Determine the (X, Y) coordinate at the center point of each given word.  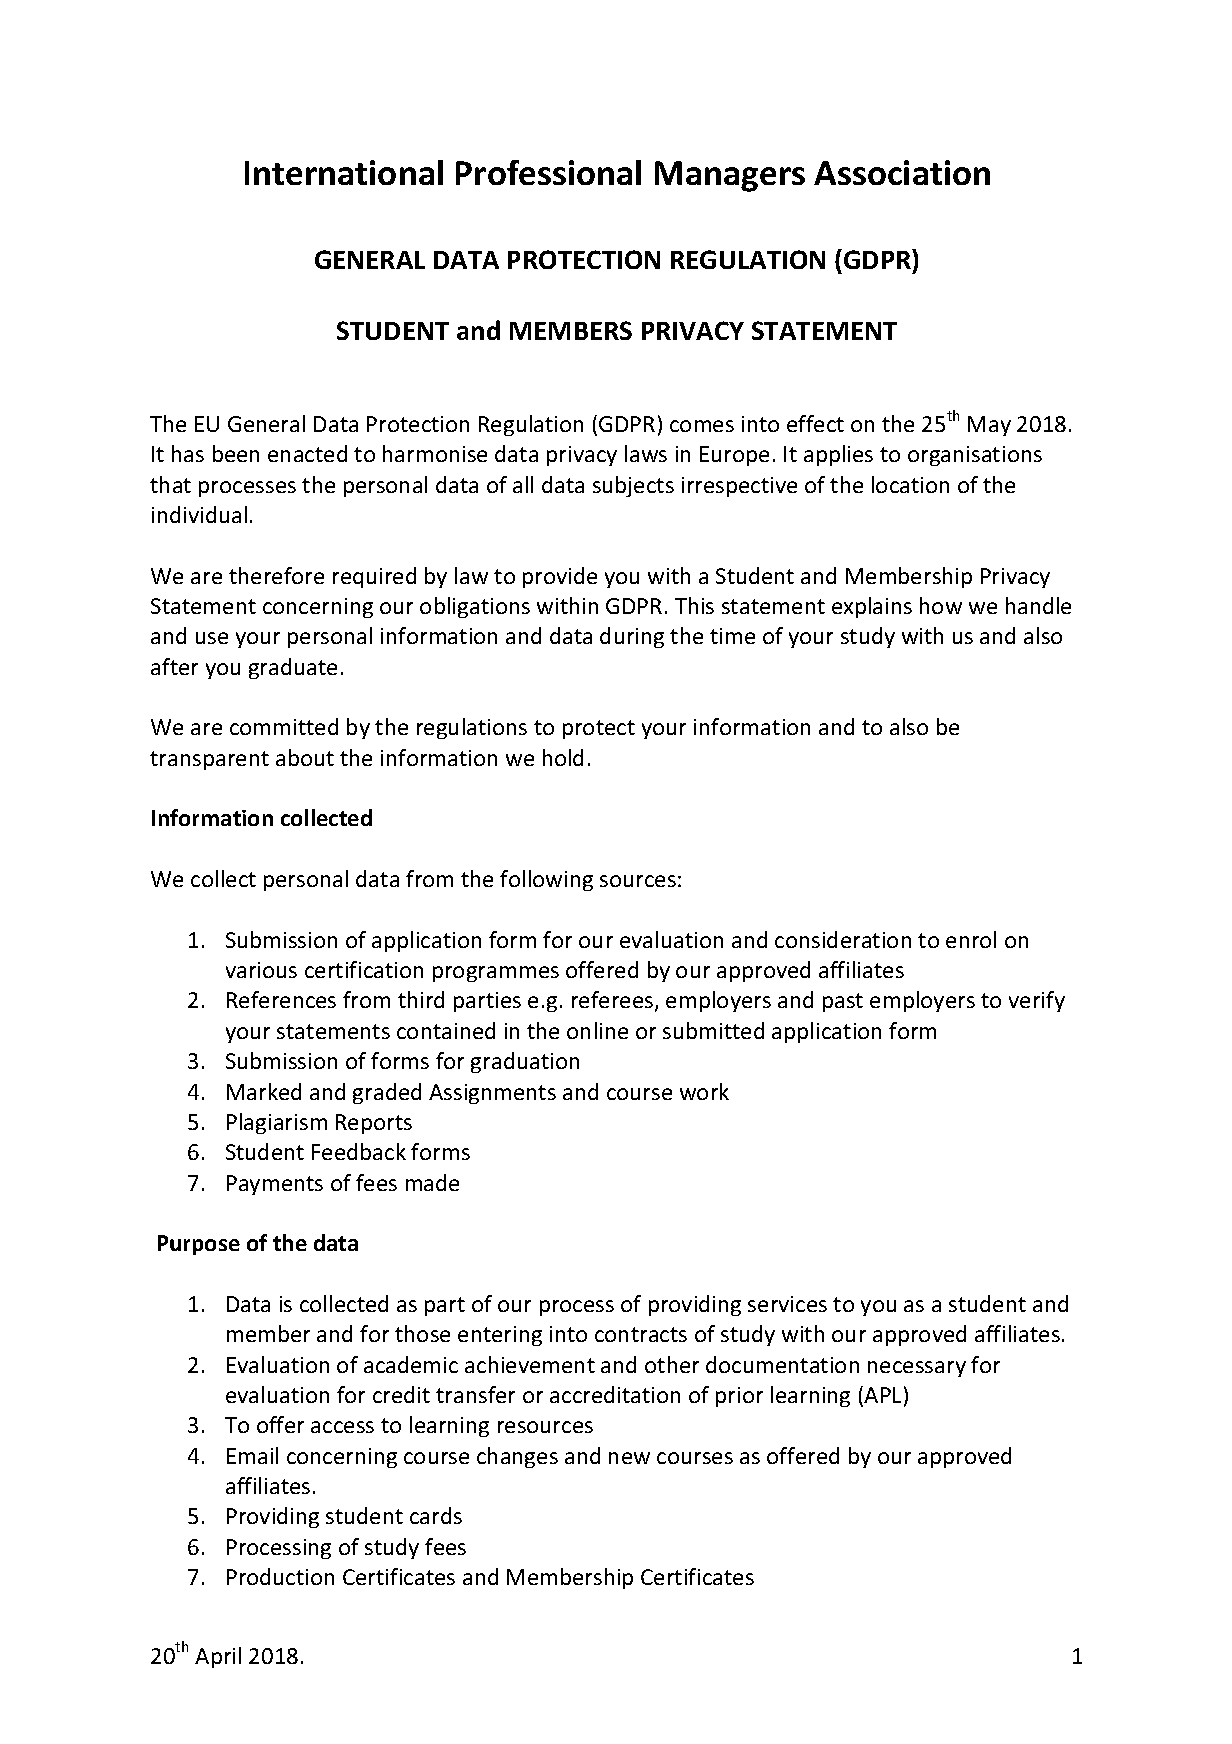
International (344, 172)
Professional (548, 172)
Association (902, 172)
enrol (971, 939)
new (629, 1458)
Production (280, 1576)
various (261, 970)
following (546, 880)
